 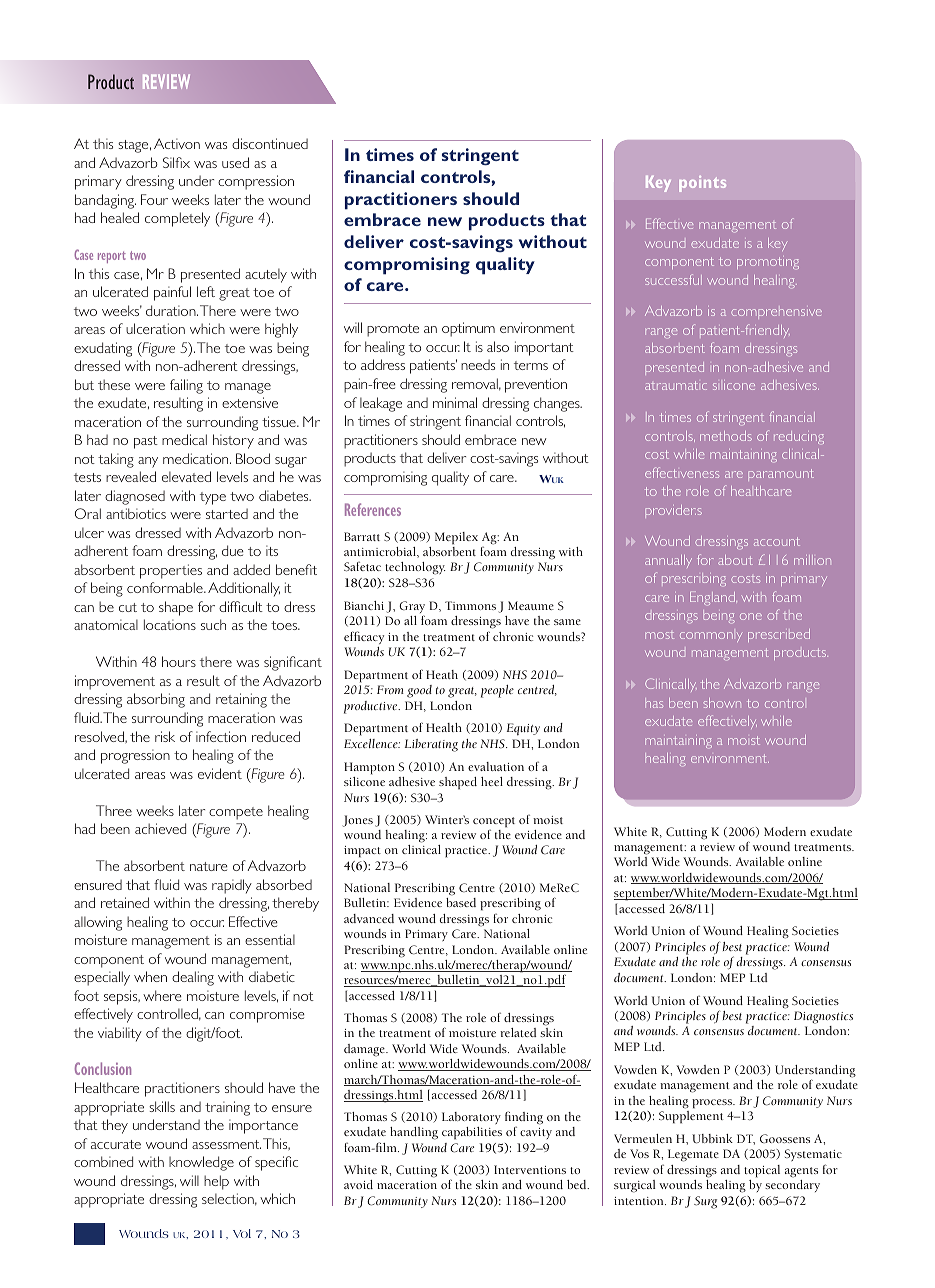 What do you see at coordinates (472, 1133) in the image?
I see `capabilities` at bounding box center [472, 1133].
